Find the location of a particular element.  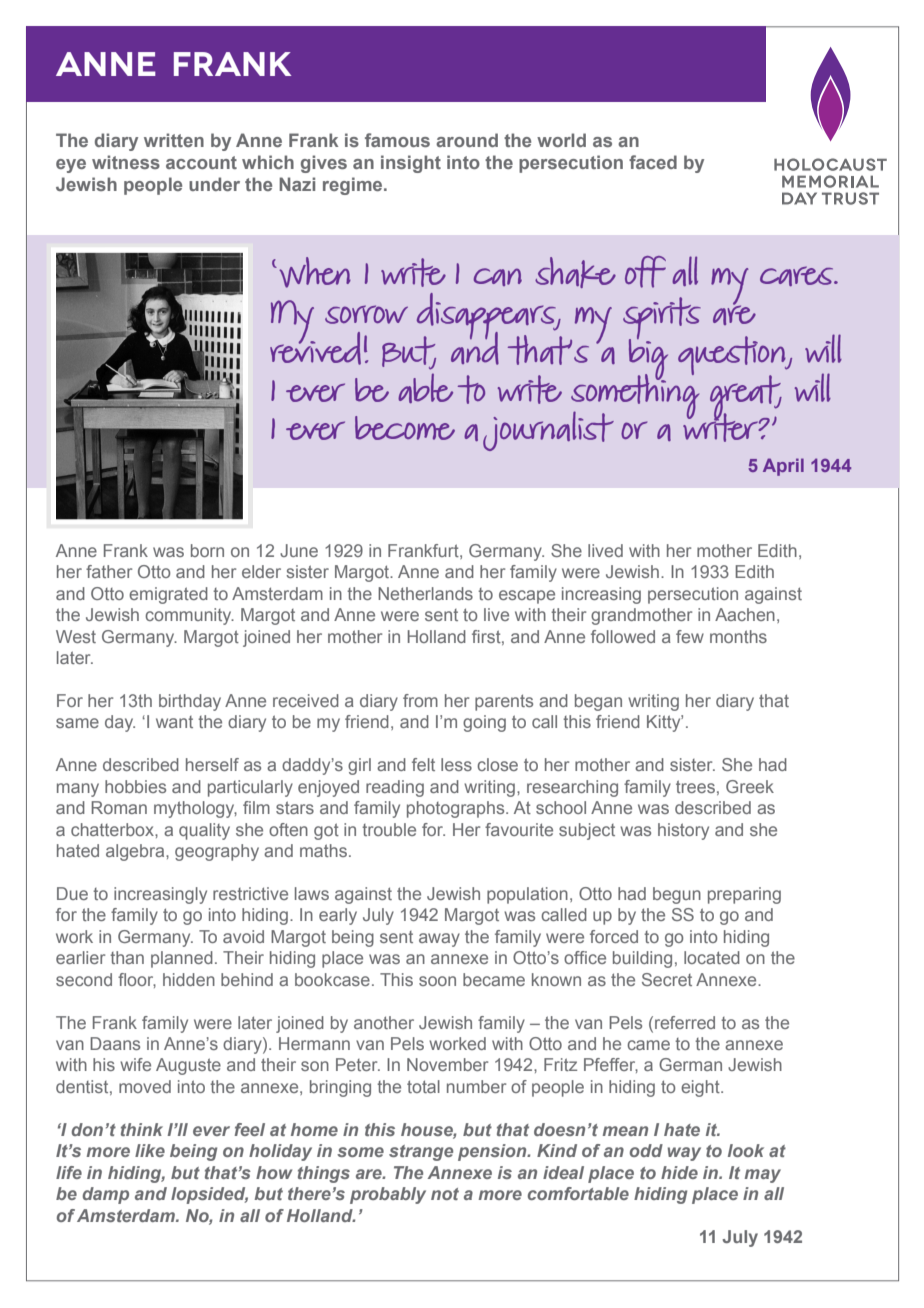

Netherlands is located at coordinates (425, 593).
